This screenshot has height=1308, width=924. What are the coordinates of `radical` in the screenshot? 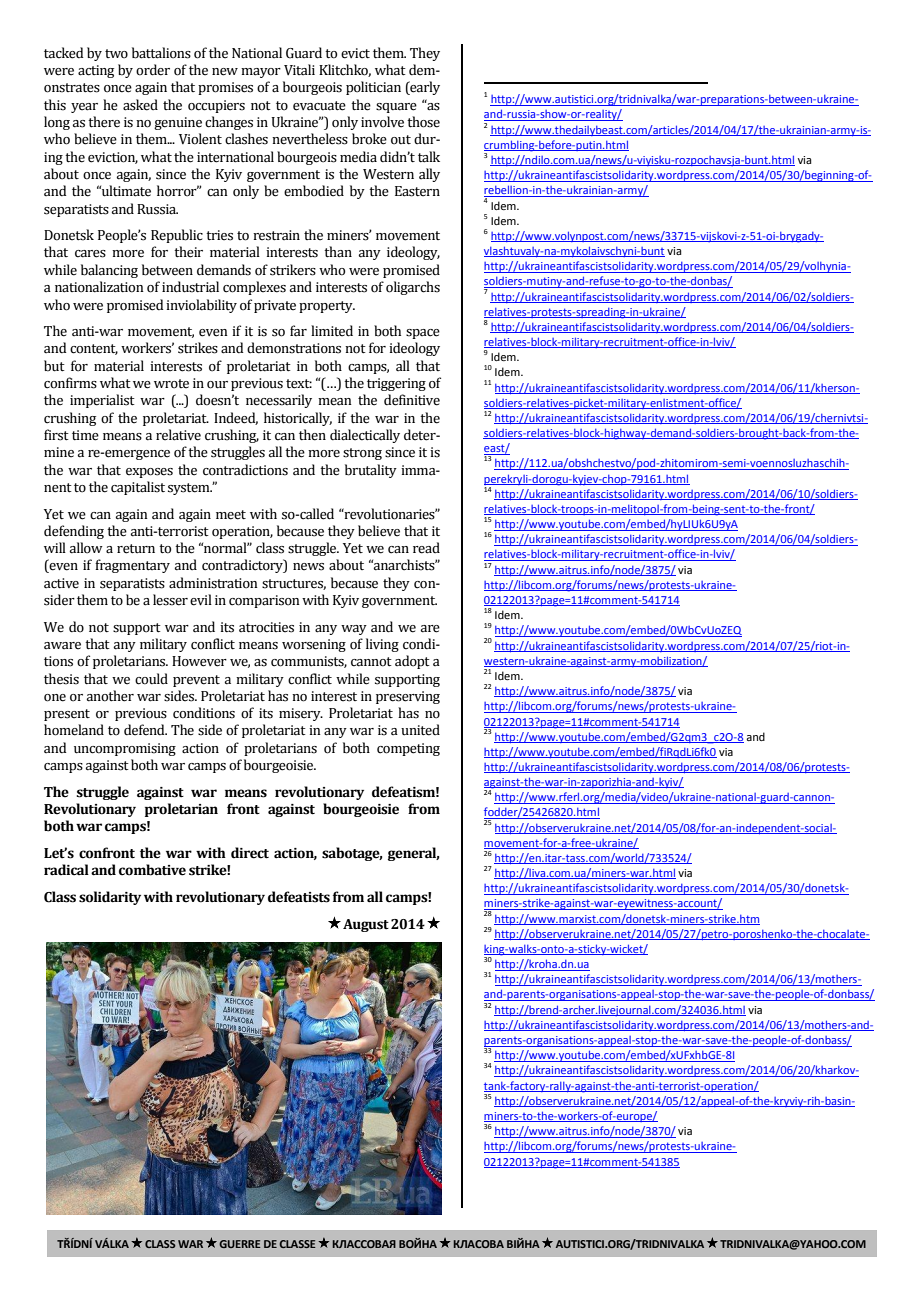 It's located at (66, 870).
